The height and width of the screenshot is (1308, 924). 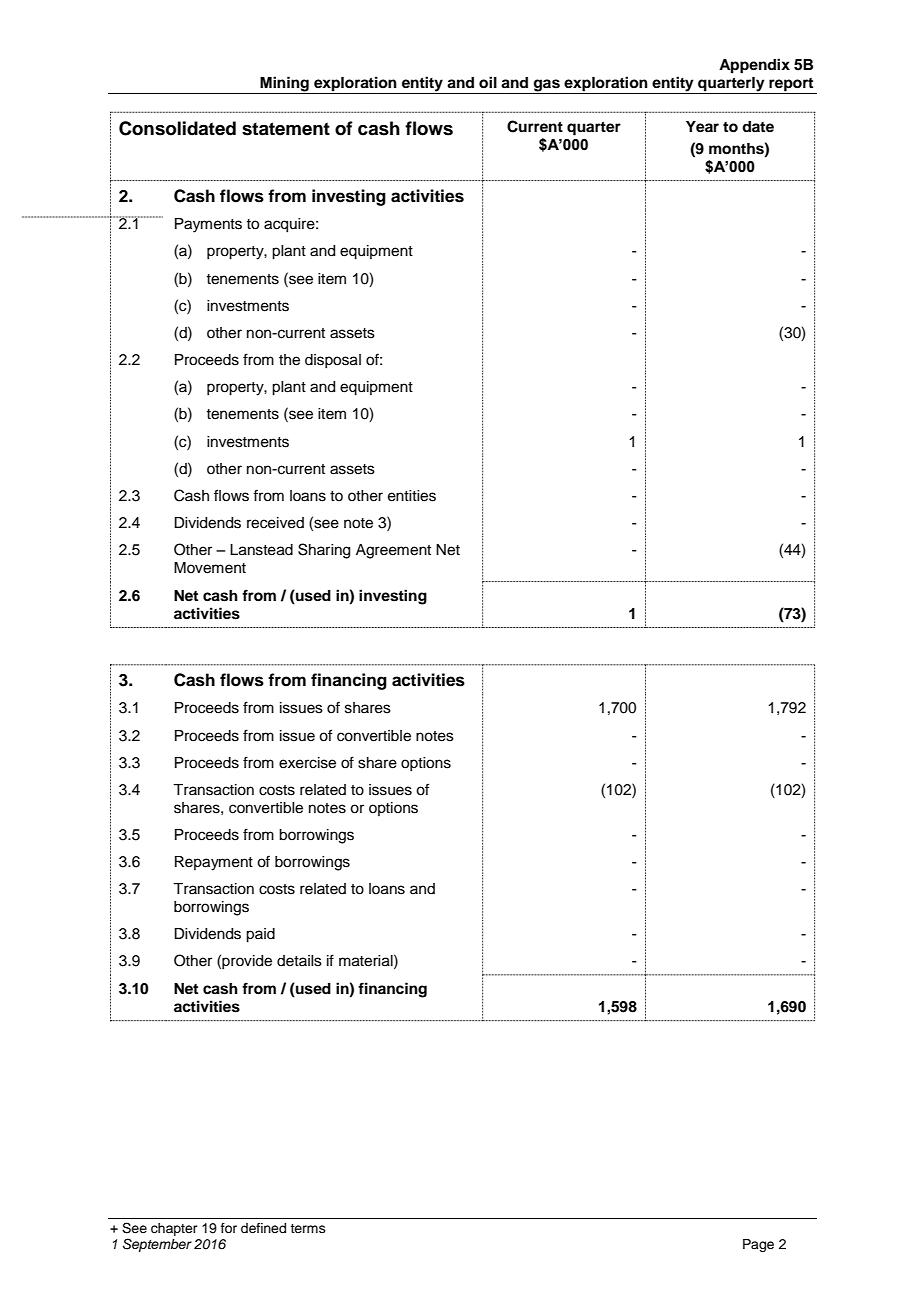 What do you see at coordinates (412, 496) in the screenshot?
I see `entities` at bounding box center [412, 496].
